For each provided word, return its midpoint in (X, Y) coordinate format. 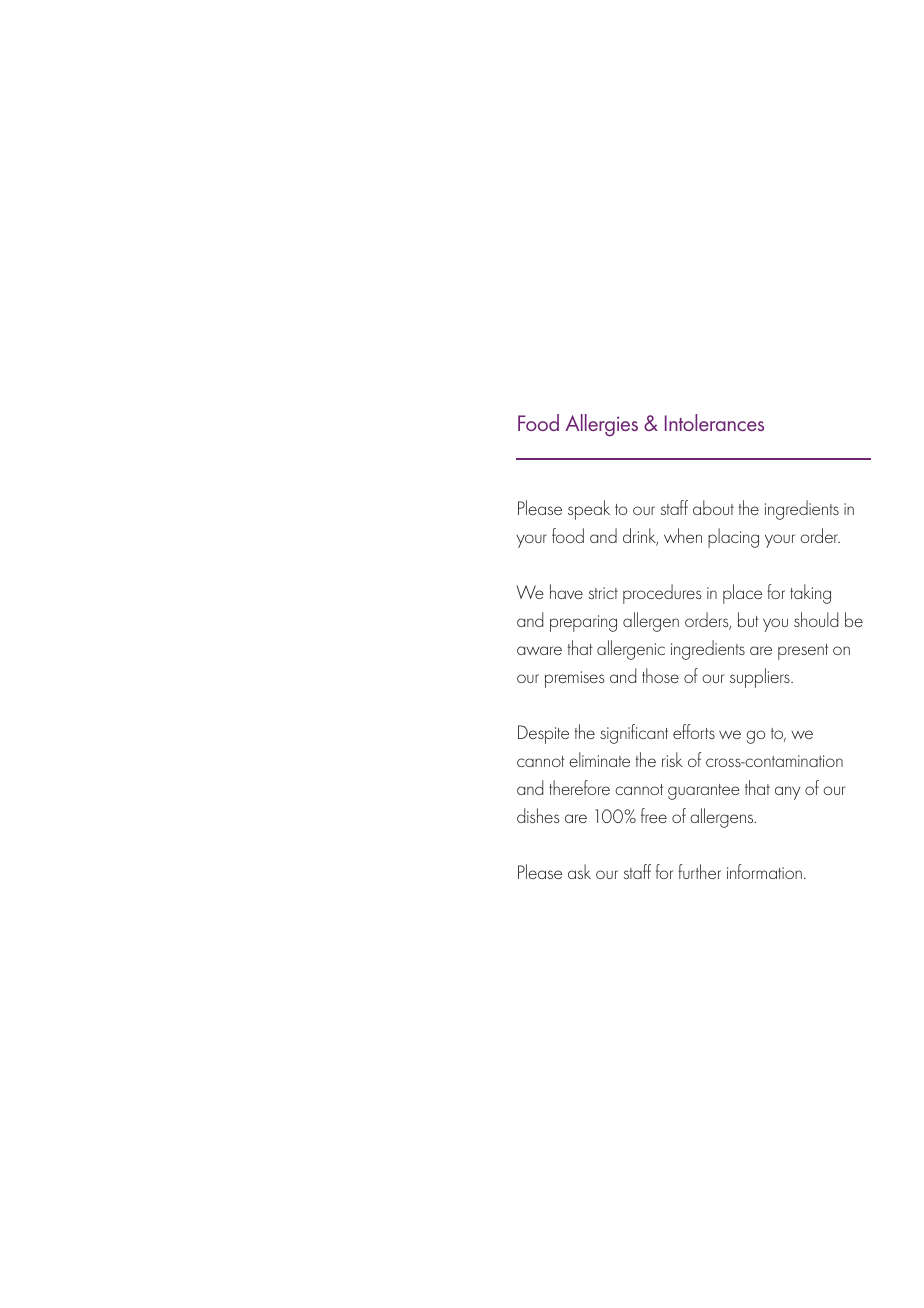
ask (579, 871)
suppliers (761, 678)
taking (810, 594)
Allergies (601, 425)
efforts (694, 731)
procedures (662, 594)
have (566, 591)
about (713, 507)
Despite (543, 734)
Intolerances (714, 422)
